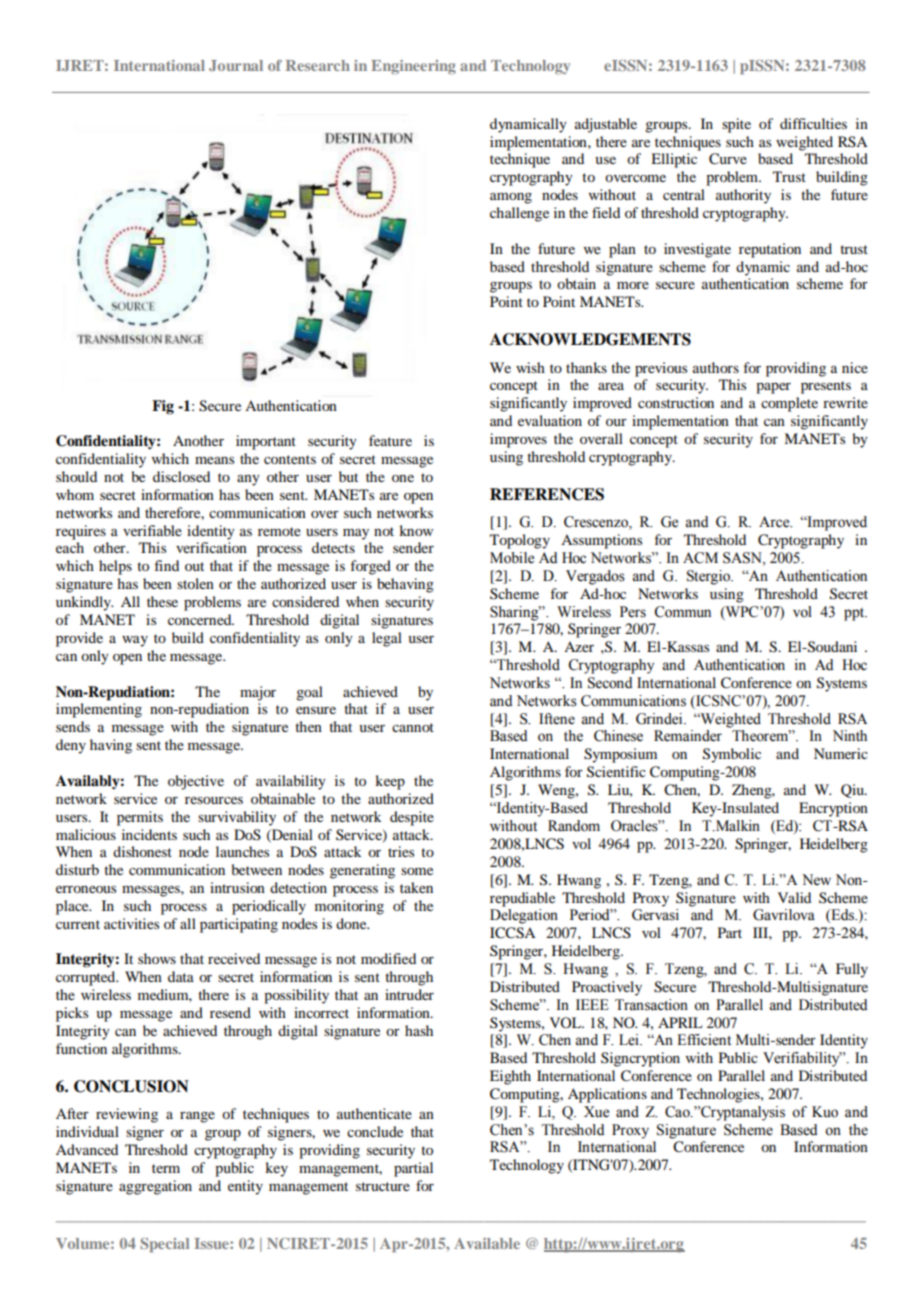  I want to click on cannot, so click(413, 727).
